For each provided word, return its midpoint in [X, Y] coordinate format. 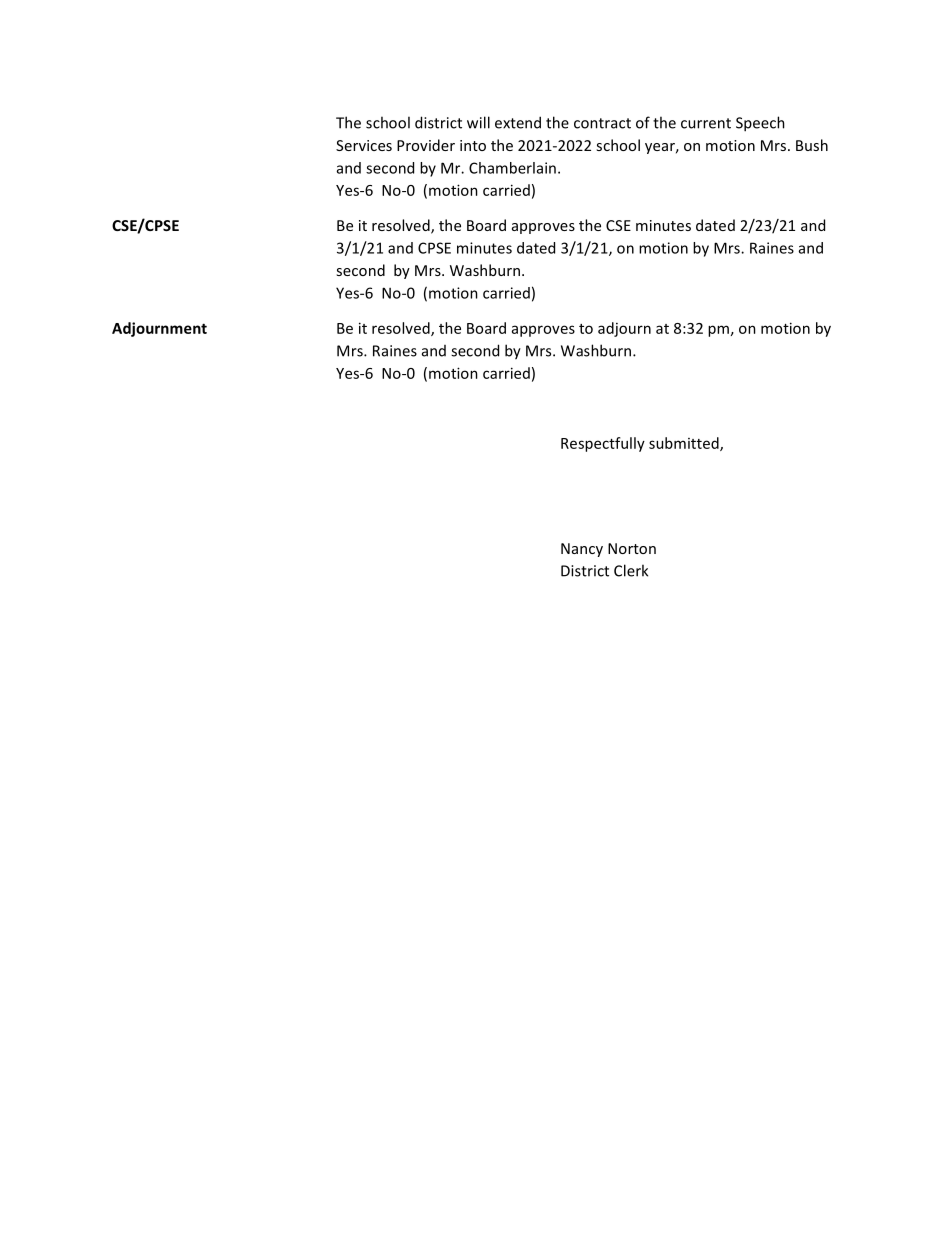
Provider [426, 145]
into [473, 145]
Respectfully [603, 444]
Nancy [582, 550]
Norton [632, 548]
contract [602, 123]
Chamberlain [512, 168]
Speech [760, 124]
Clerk [631, 570]
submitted [685, 444]
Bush [812, 145]
